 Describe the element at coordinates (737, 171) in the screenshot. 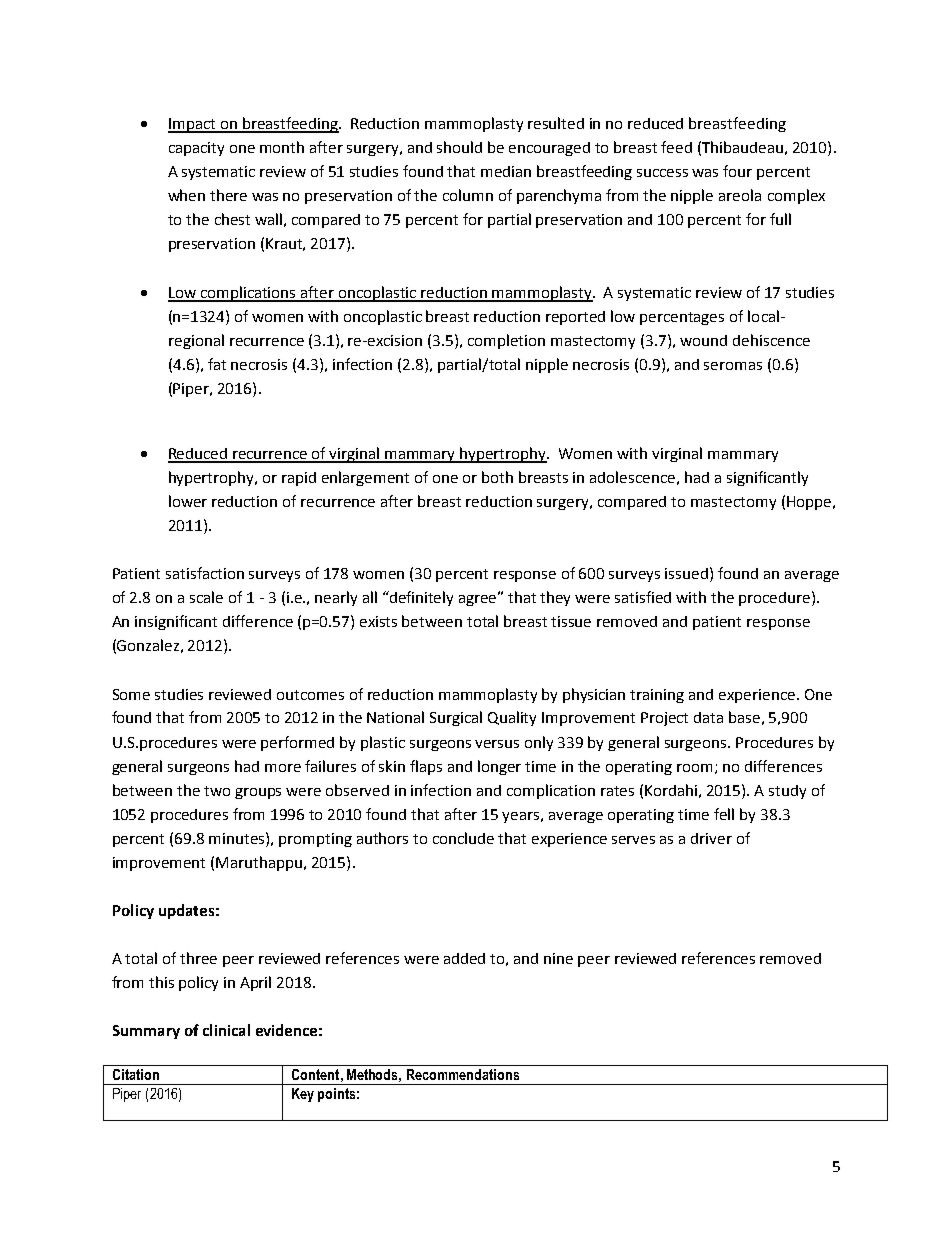

I see `four` at that location.
